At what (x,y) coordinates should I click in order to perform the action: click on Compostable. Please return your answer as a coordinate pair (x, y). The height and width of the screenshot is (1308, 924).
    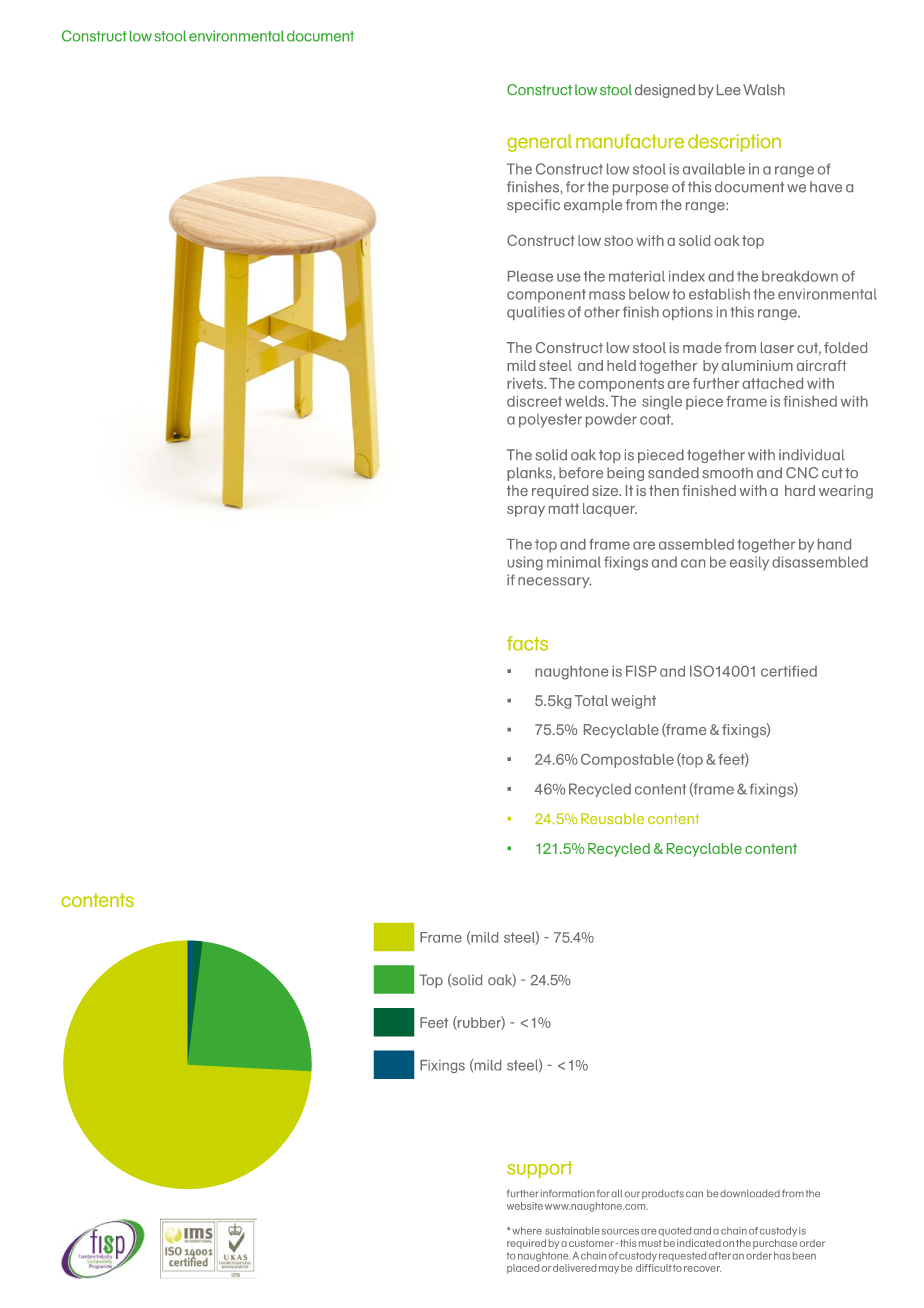
    Looking at the image, I should click on (627, 761).
